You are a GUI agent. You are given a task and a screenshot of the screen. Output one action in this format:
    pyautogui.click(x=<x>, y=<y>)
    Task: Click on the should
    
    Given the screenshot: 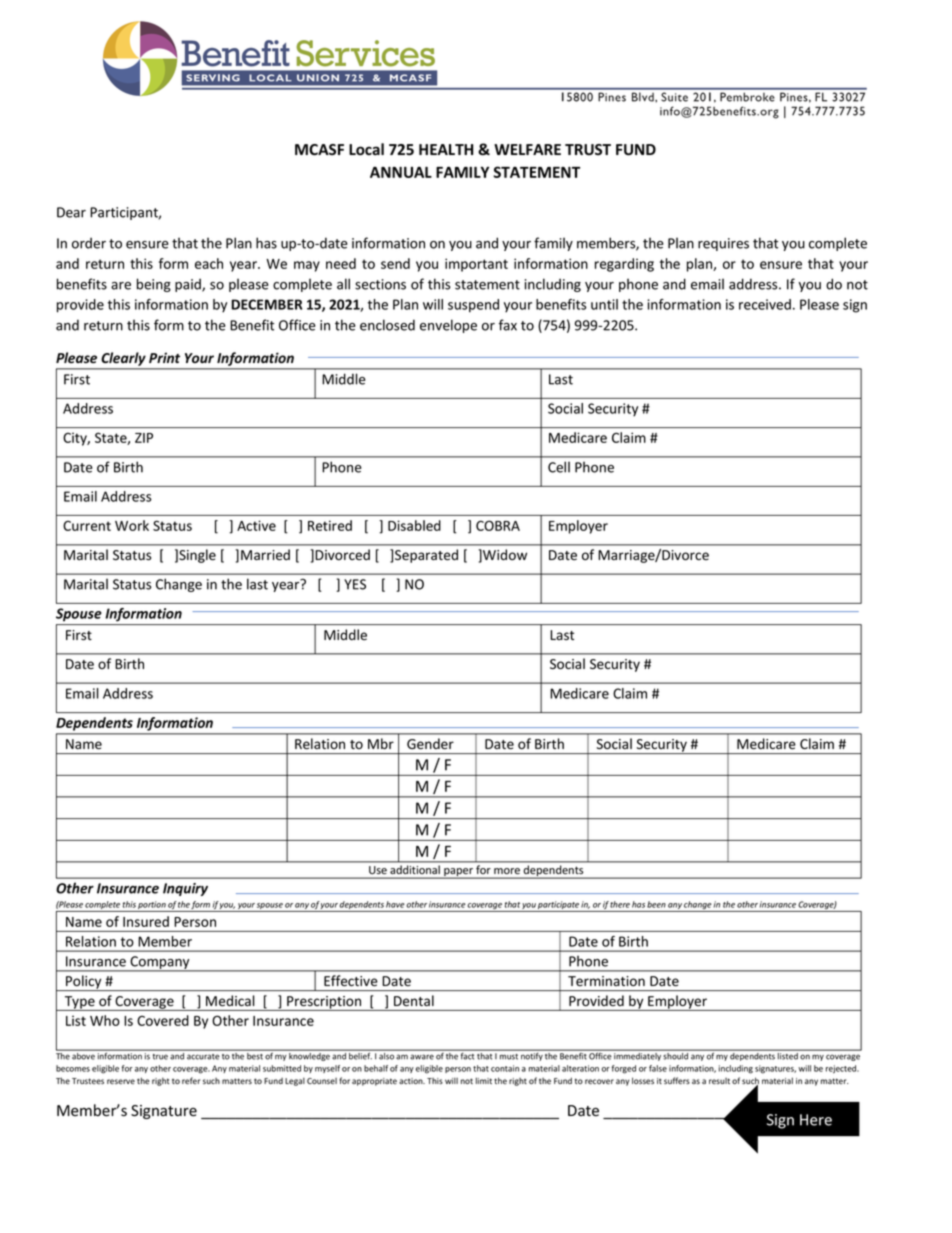 What is the action you would take?
    pyautogui.click(x=676, y=1056)
